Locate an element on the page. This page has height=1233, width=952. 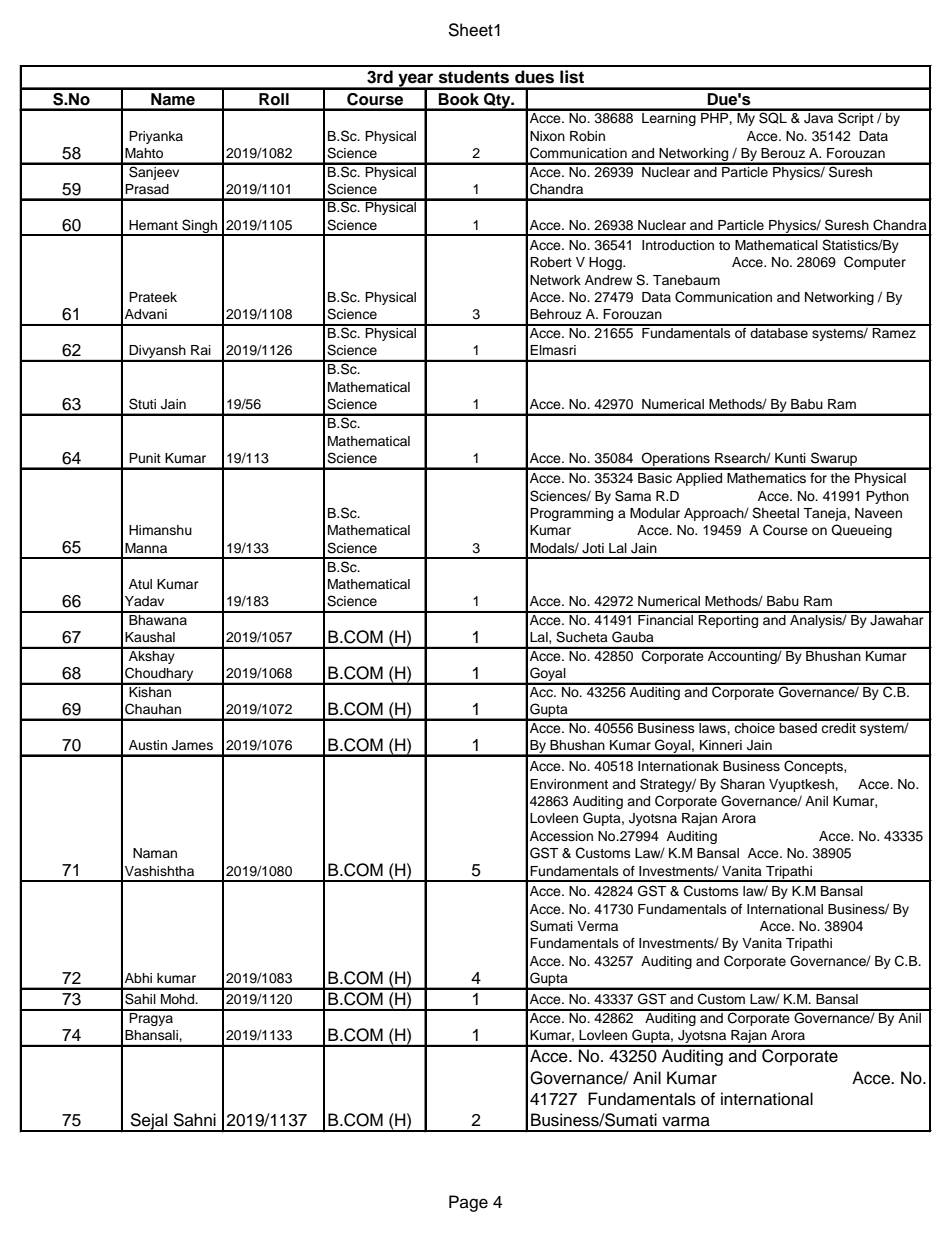
Priyanka is located at coordinates (156, 137).
